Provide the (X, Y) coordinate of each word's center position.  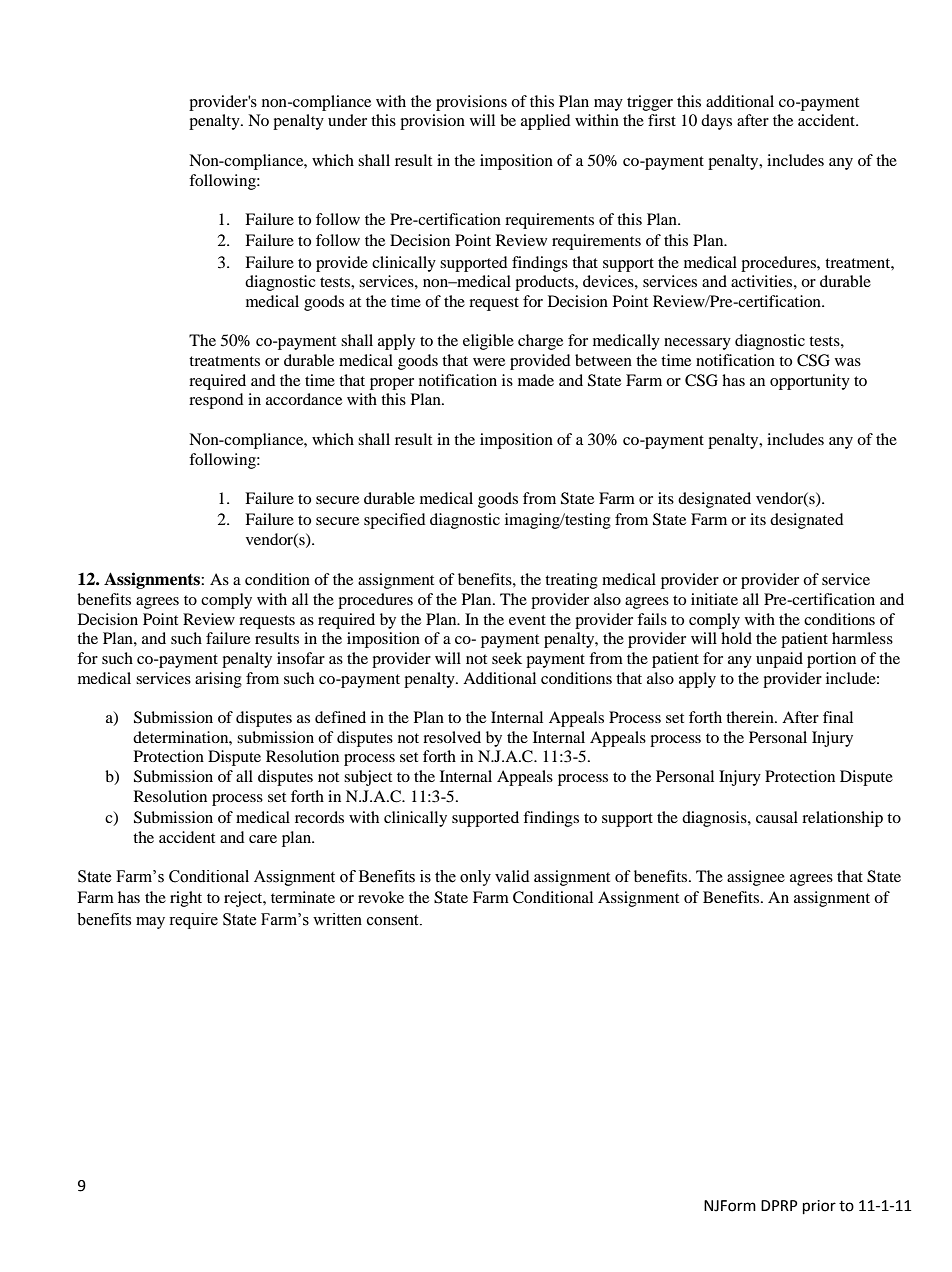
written (337, 919)
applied (546, 122)
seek (507, 658)
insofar (301, 658)
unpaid (779, 660)
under (347, 120)
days (716, 122)
